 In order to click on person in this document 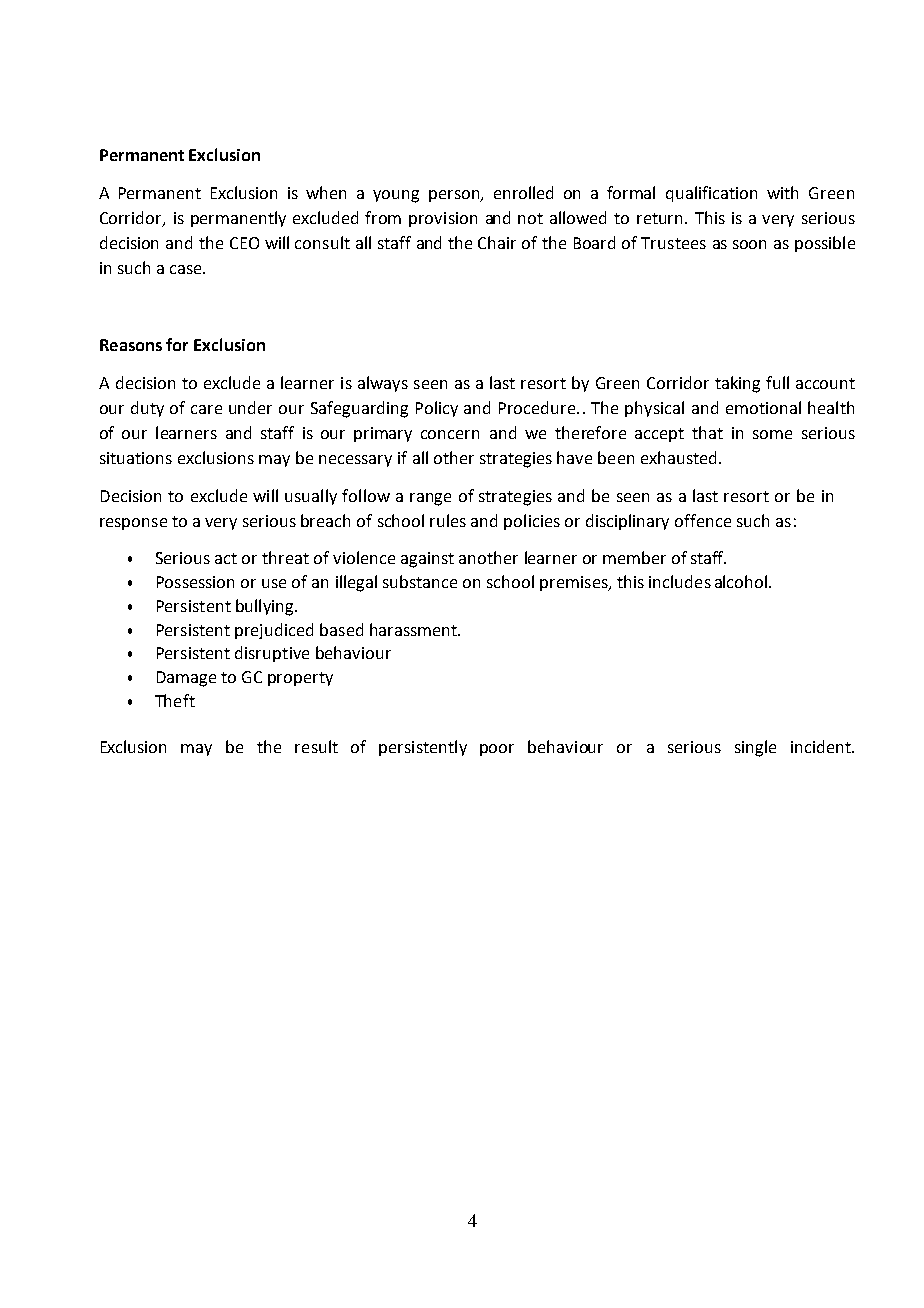, I will do `click(455, 196)`.
